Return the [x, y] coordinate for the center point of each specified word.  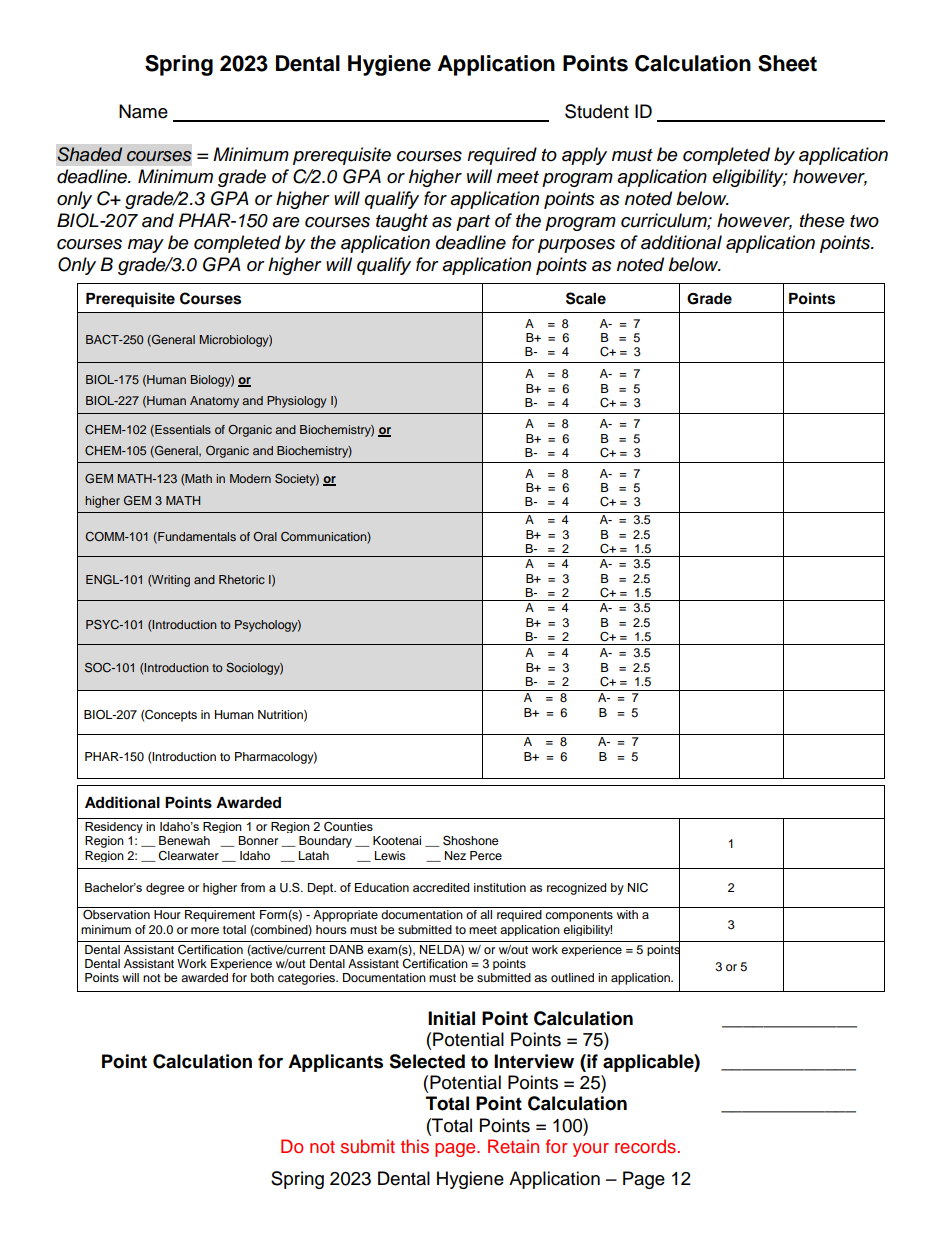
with [627, 914]
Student [597, 111]
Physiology [296, 402]
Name [143, 111]
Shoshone [471, 840]
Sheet [787, 63]
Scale [586, 298]
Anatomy [214, 402]
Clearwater [188, 856]
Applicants [335, 1063]
